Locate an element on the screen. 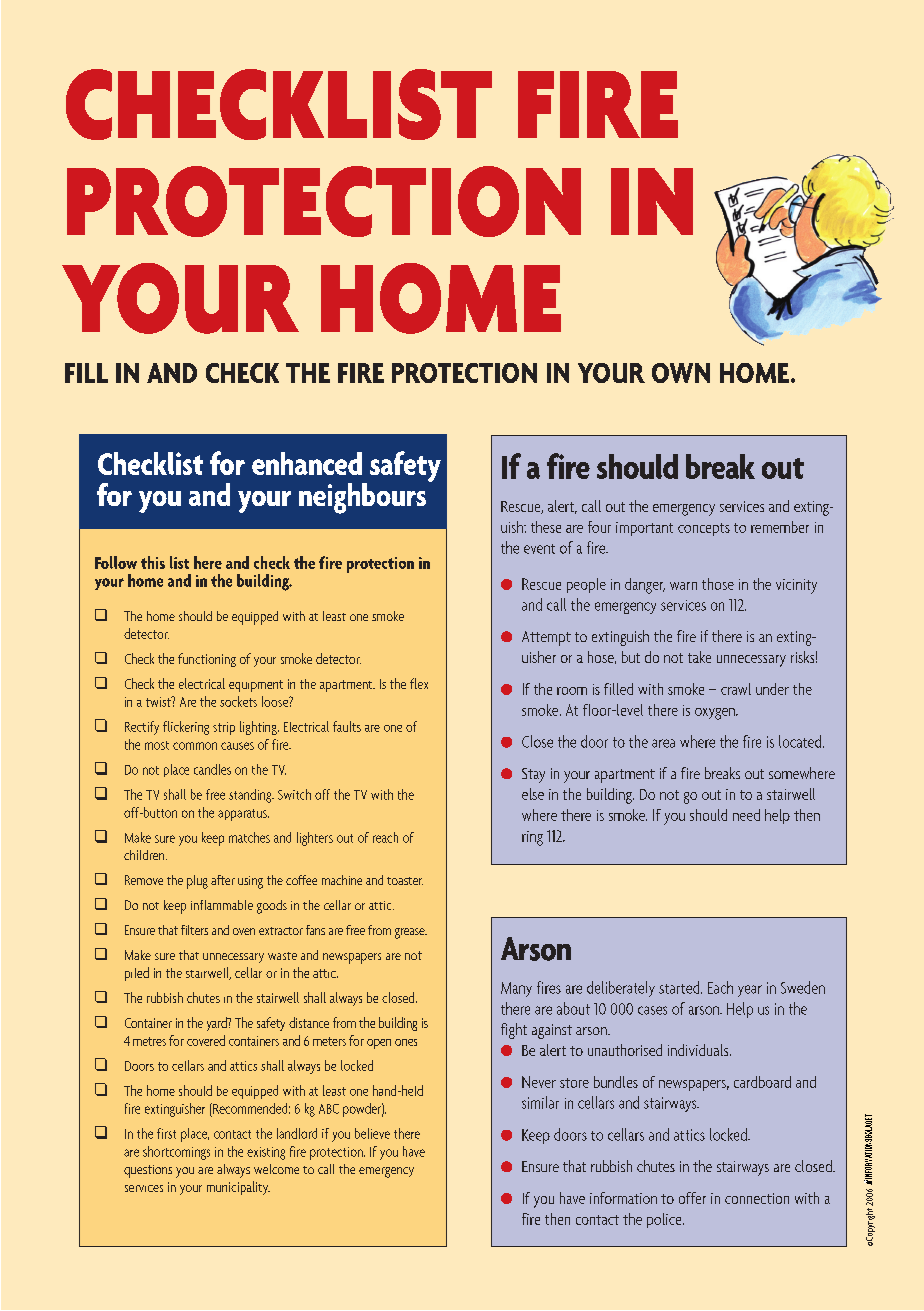 This screenshot has height=1311, width=924. municipality is located at coordinates (238, 1188).
